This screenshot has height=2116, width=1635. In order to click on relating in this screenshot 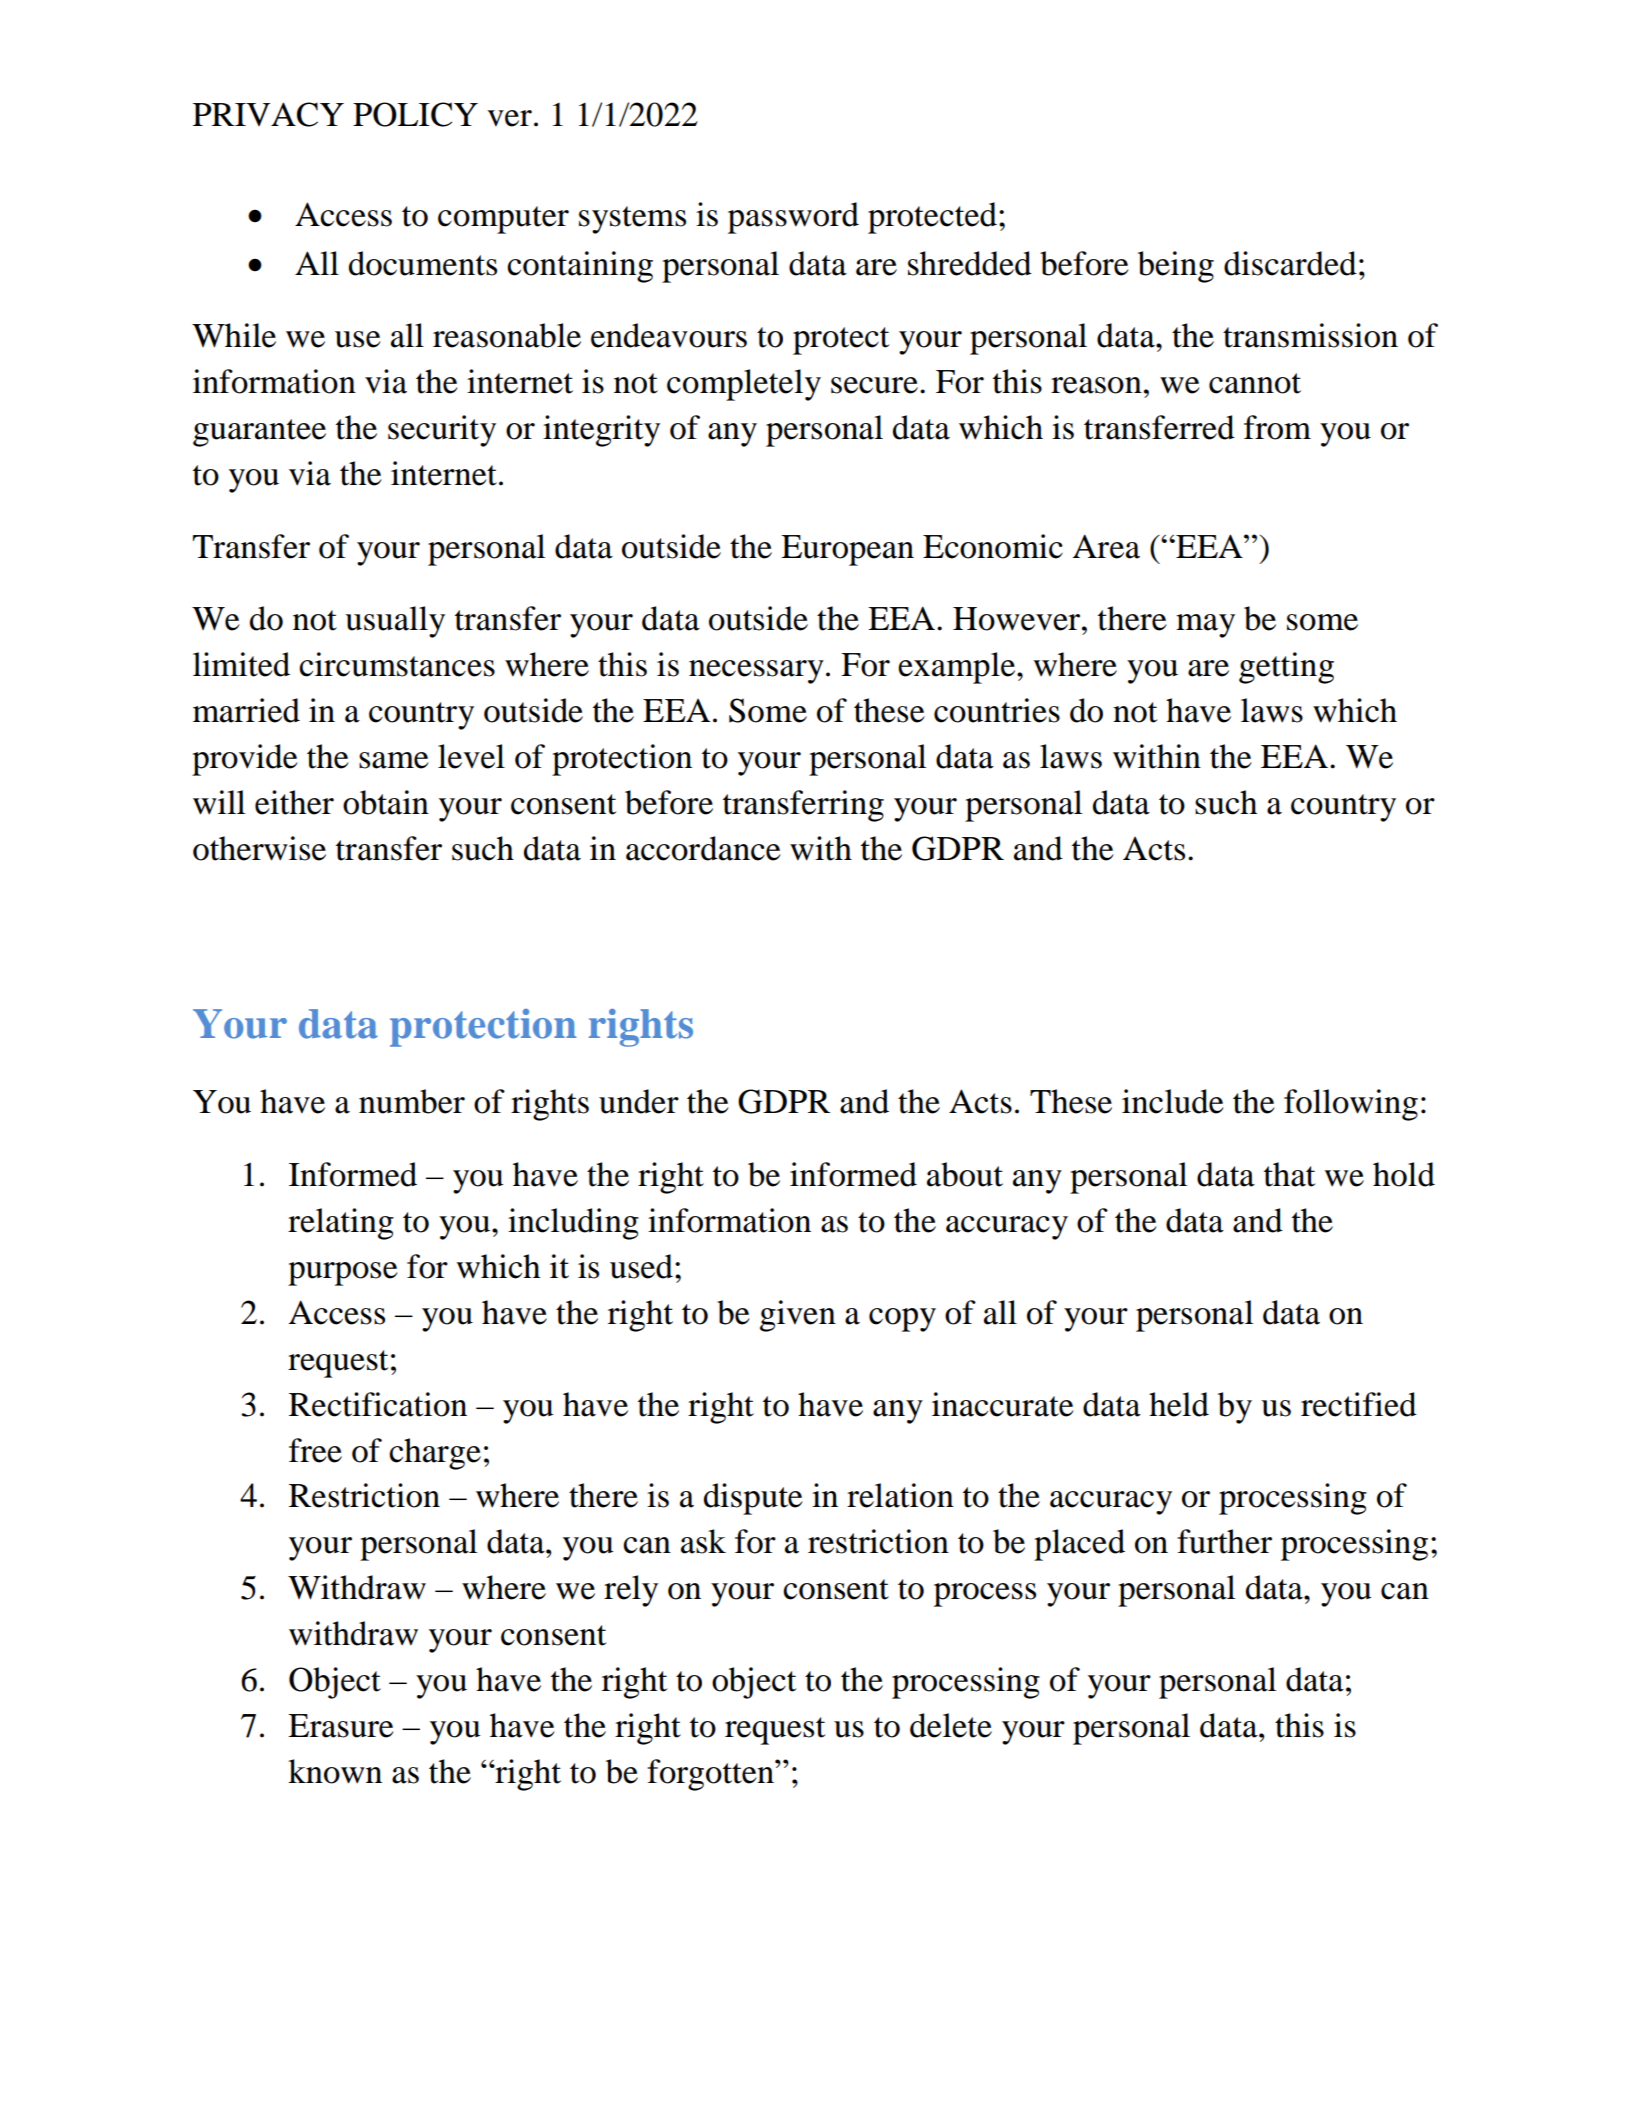, I will do `click(341, 1224)`.
